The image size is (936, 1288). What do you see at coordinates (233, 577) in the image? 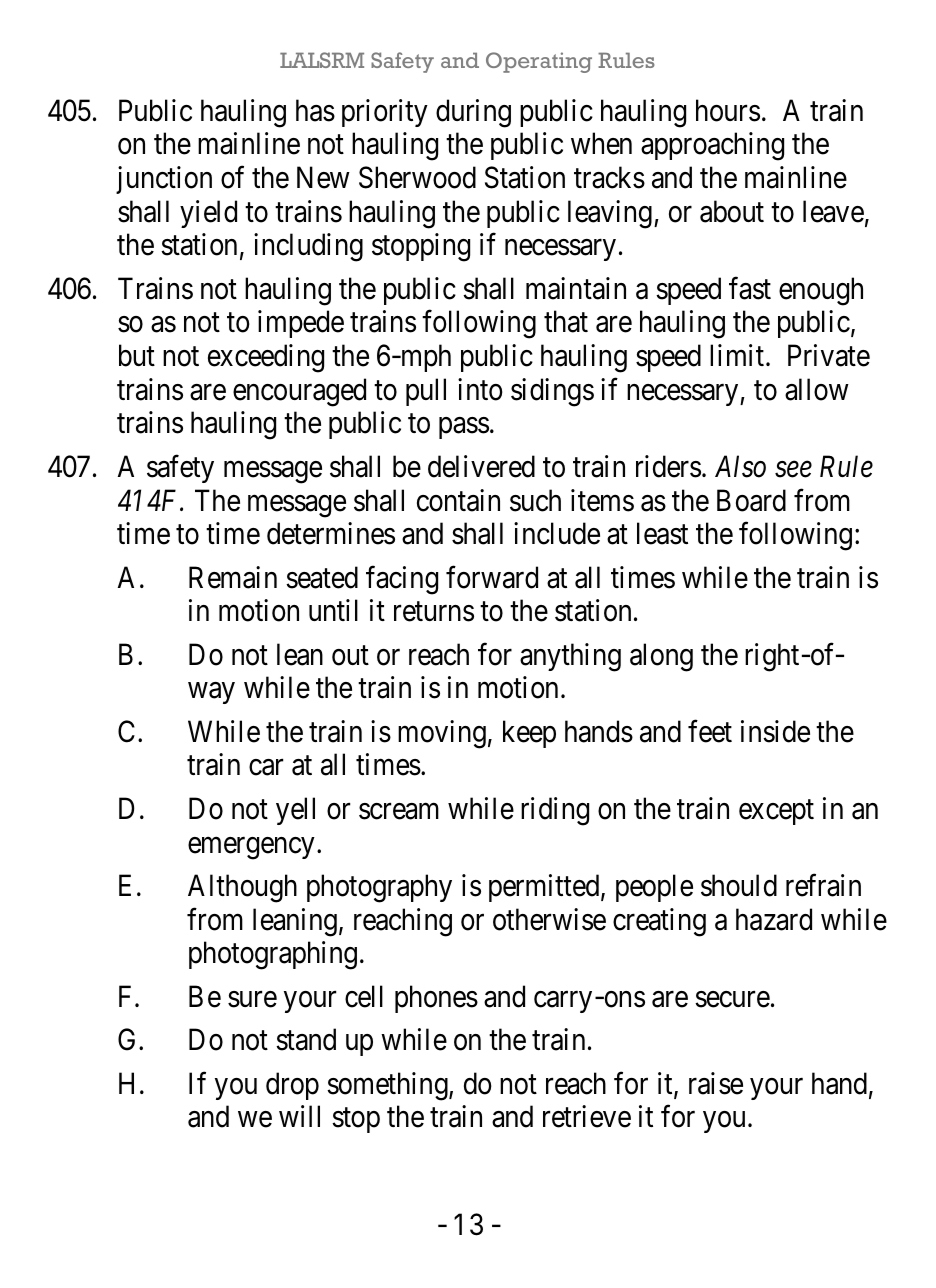
I see `Remain` at bounding box center [233, 577].
